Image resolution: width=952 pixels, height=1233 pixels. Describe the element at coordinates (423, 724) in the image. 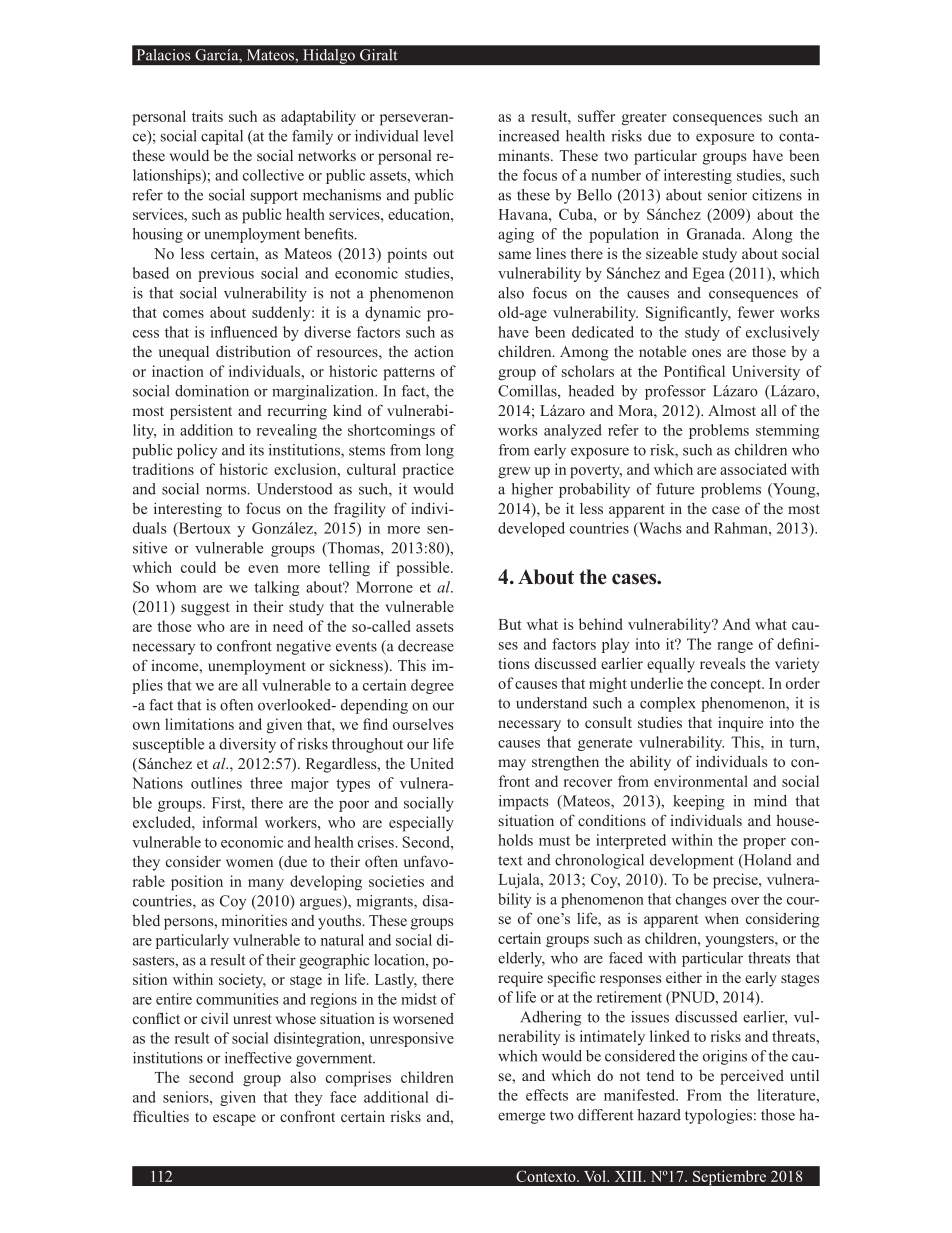

I see `ourselves` at that location.
